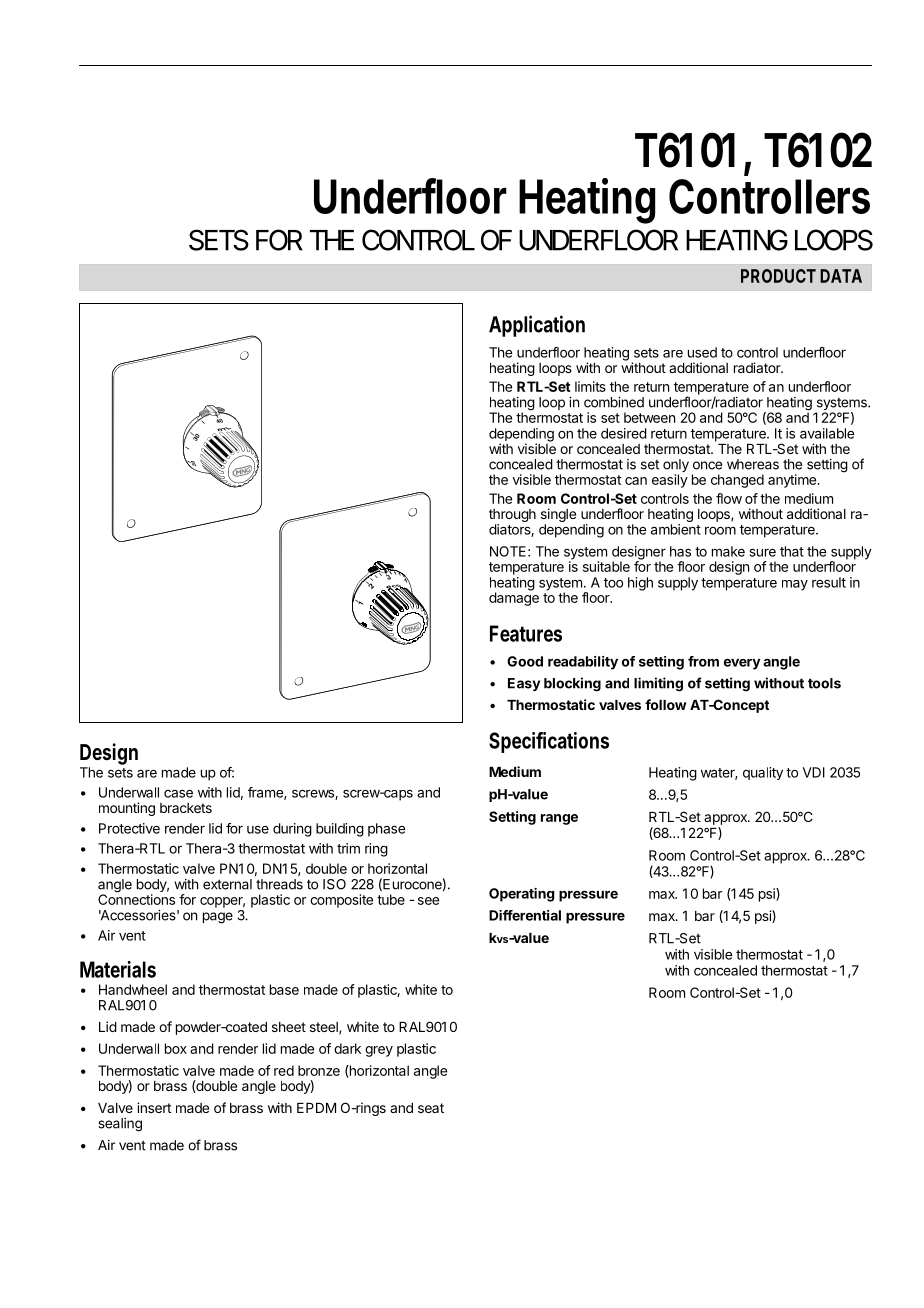  What do you see at coordinates (512, 517) in the image?
I see `through` at bounding box center [512, 517].
